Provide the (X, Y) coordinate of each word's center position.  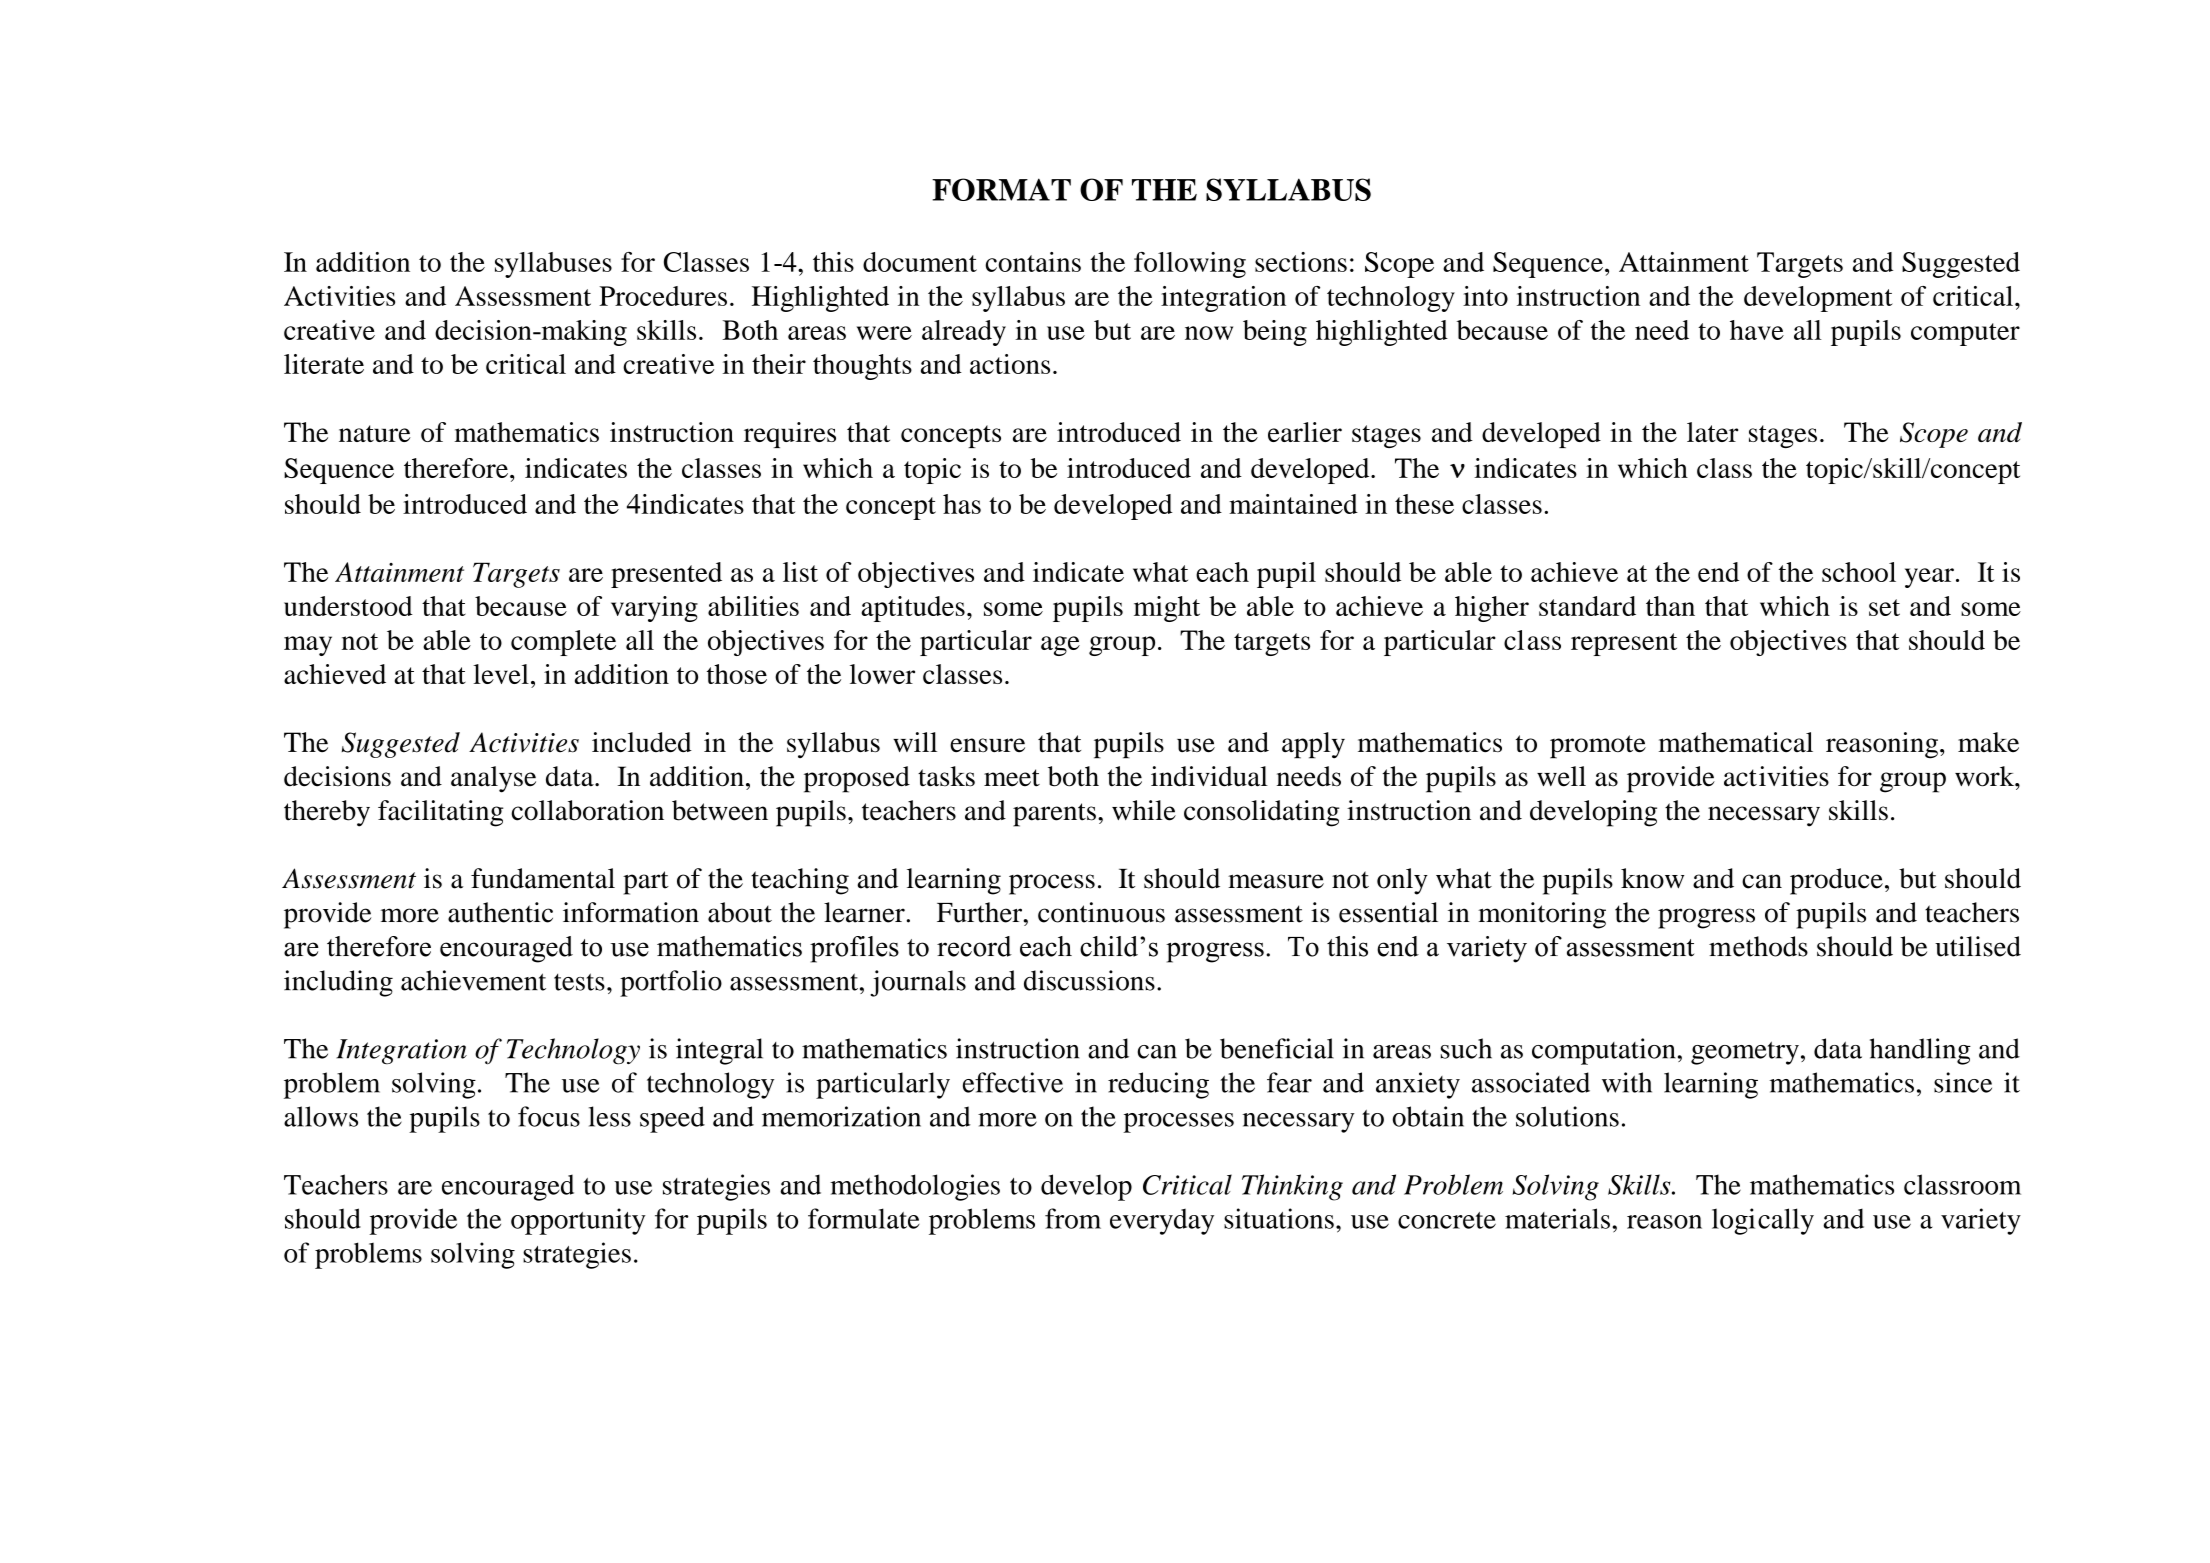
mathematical (1736, 742)
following (1190, 265)
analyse (493, 779)
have (1757, 330)
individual (1209, 776)
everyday (1162, 1222)
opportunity (578, 1221)
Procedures (663, 296)
